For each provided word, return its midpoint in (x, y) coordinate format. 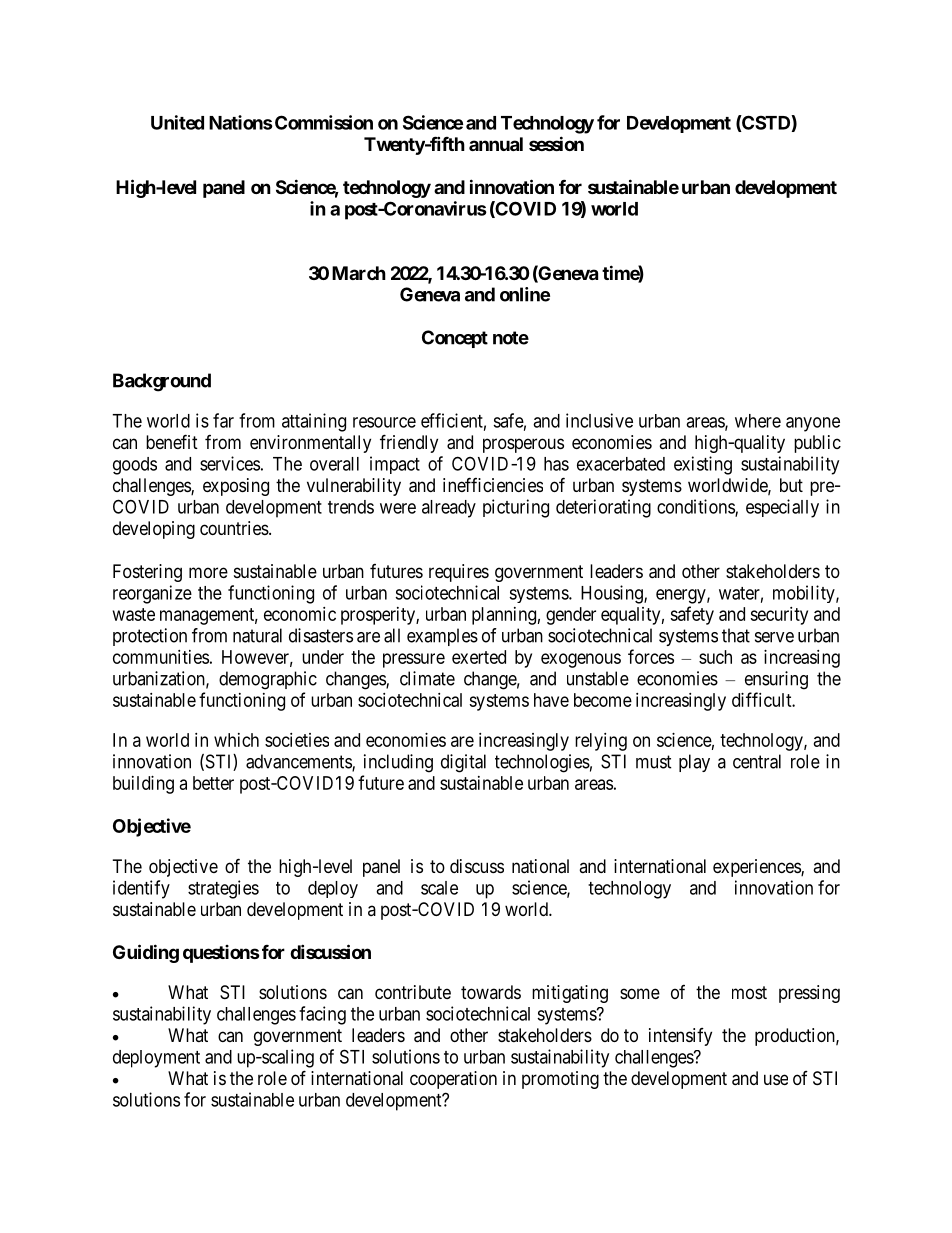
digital (463, 763)
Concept (455, 339)
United (177, 122)
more (208, 572)
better (213, 783)
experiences (757, 868)
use (776, 1079)
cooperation (453, 1080)
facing (322, 1015)
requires (459, 573)
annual (496, 144)
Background (162, 382)
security (779, 616)
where (758, 421)
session (556, 143)
